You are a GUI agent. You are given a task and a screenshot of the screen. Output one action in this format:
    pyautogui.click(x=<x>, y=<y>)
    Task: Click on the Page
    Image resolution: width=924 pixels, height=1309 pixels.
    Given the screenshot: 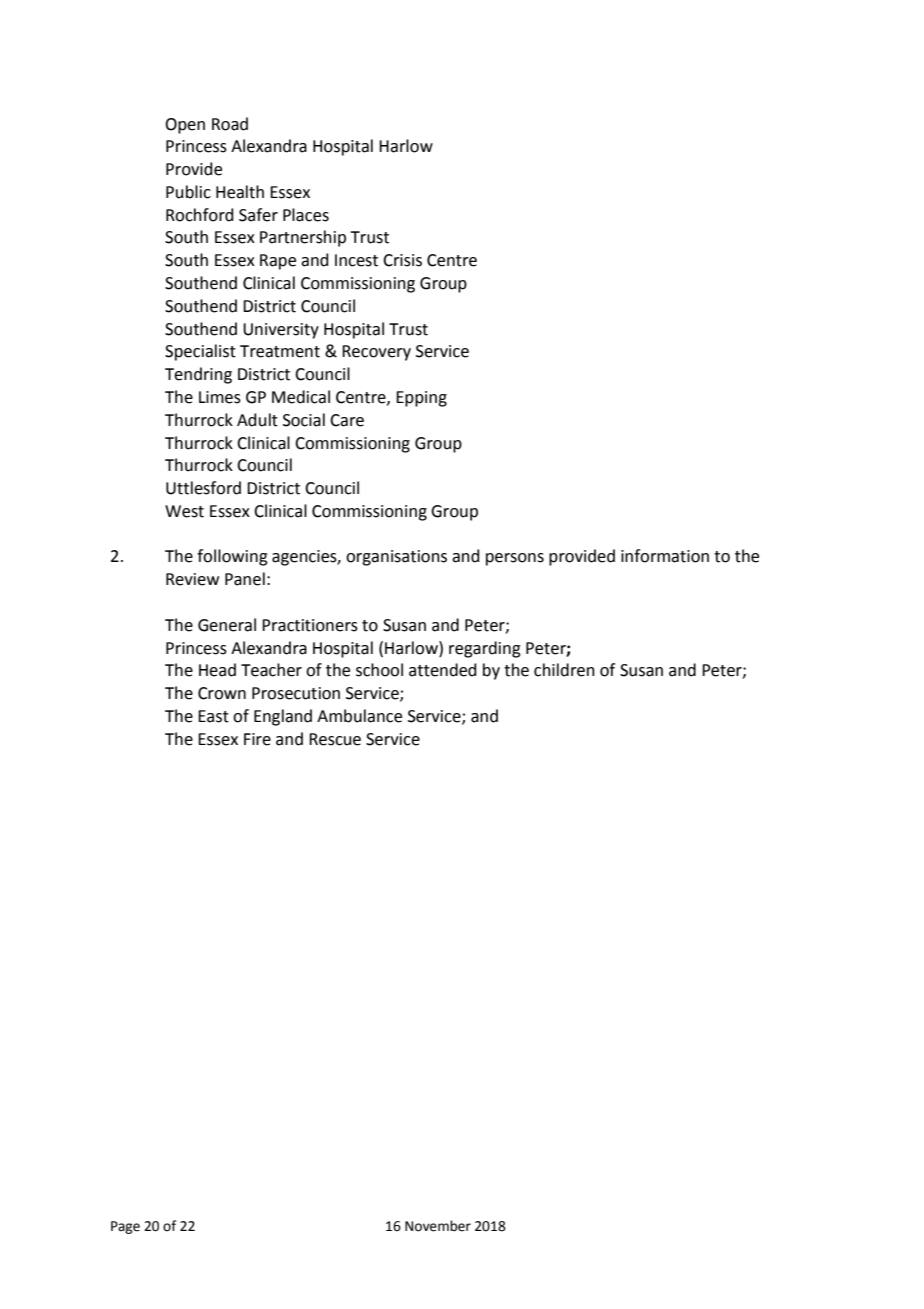 What is the action you would take?
    pyautogui.click(x=125, y=1227)
